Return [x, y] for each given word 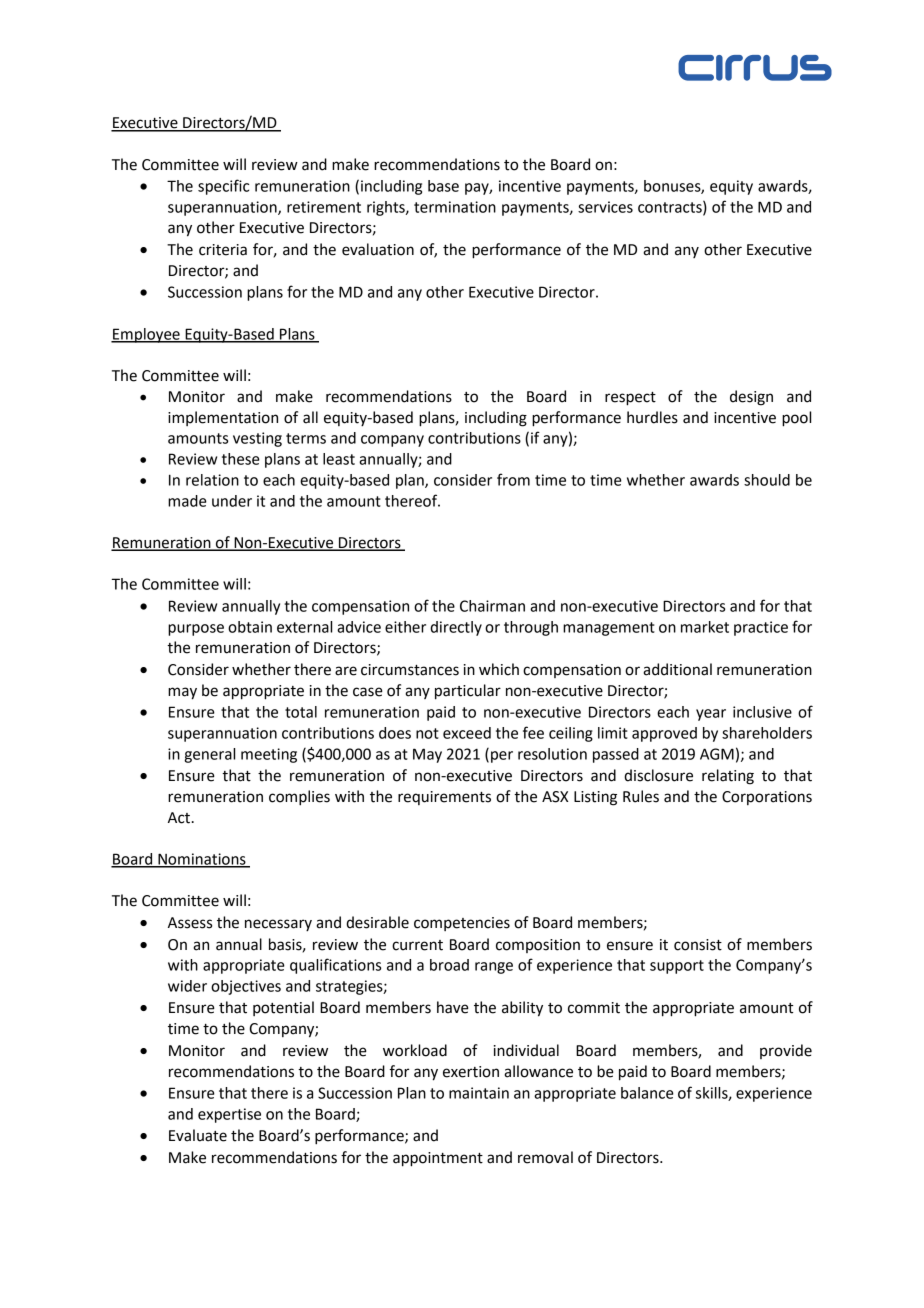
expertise [229, 1115]
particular [468, 692]
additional [677, 669]
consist [698, 945]
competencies [462, 924]
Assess [190, 923]
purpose [196, 630]
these [241, 459]
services [605, 207]
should [767, 480]
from [513, 479]
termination [455, 207]
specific [223, 187]
